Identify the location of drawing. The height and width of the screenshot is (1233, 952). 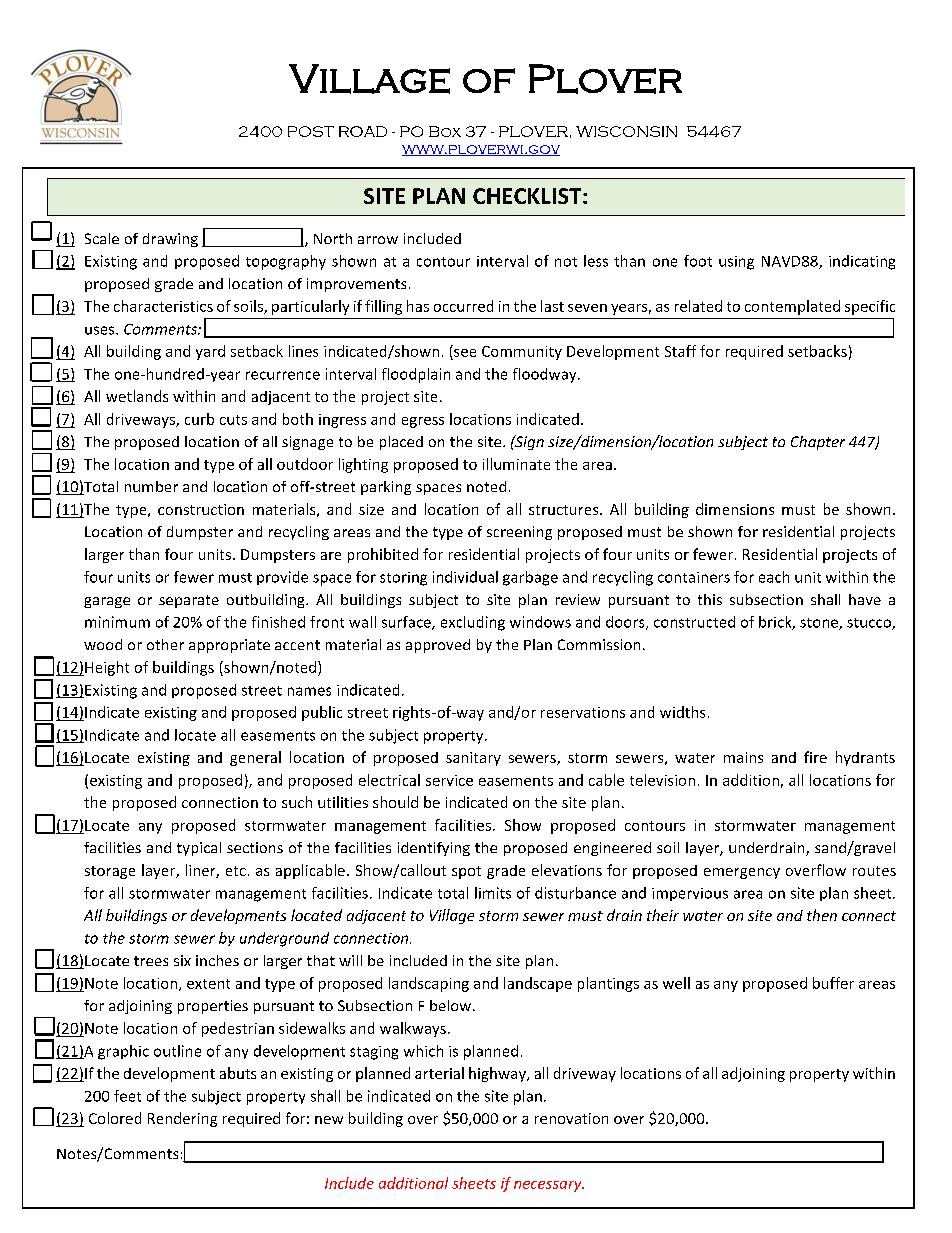
(170, 240).
